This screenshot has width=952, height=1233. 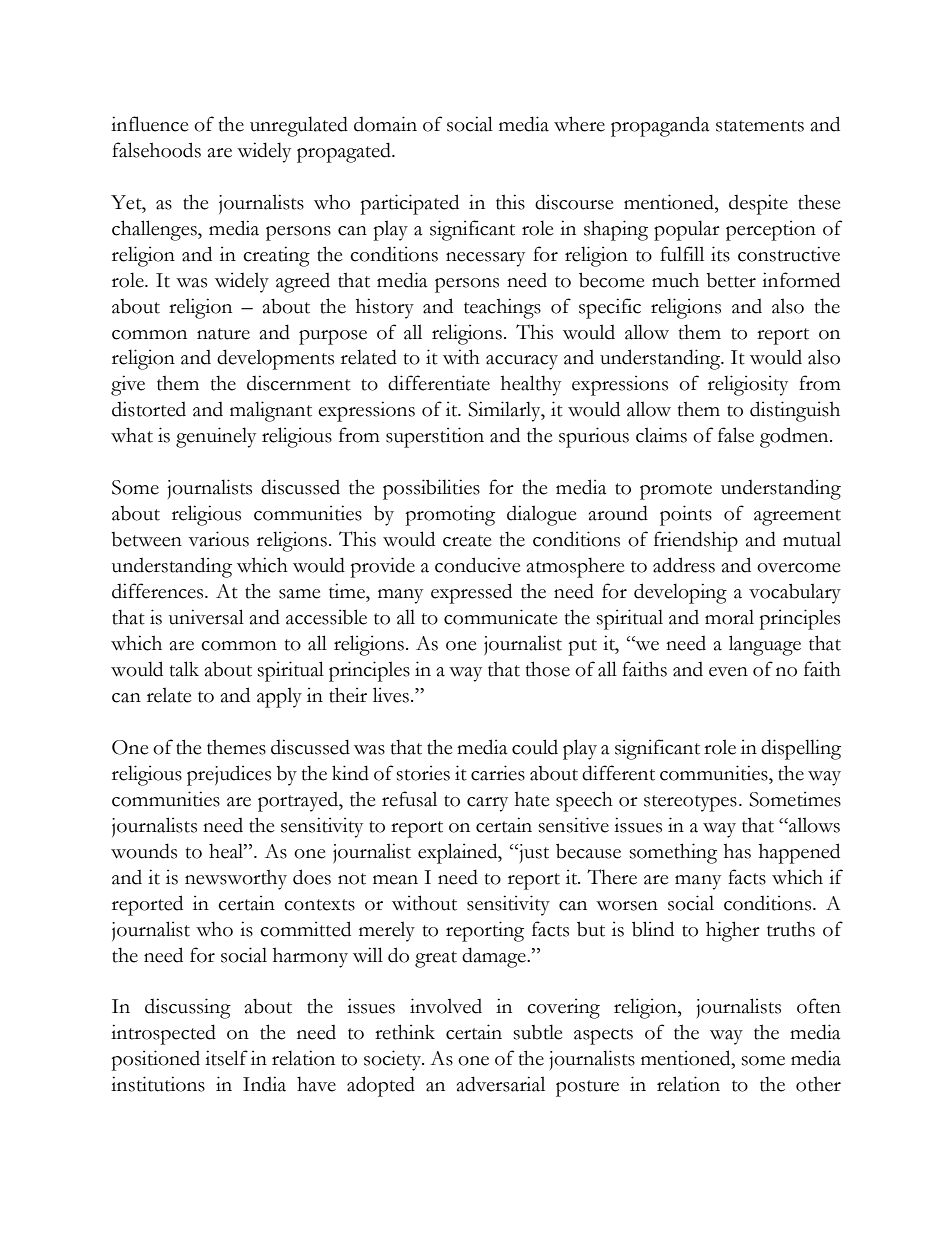 I want to click on statements, so click(x=760, y=126).
